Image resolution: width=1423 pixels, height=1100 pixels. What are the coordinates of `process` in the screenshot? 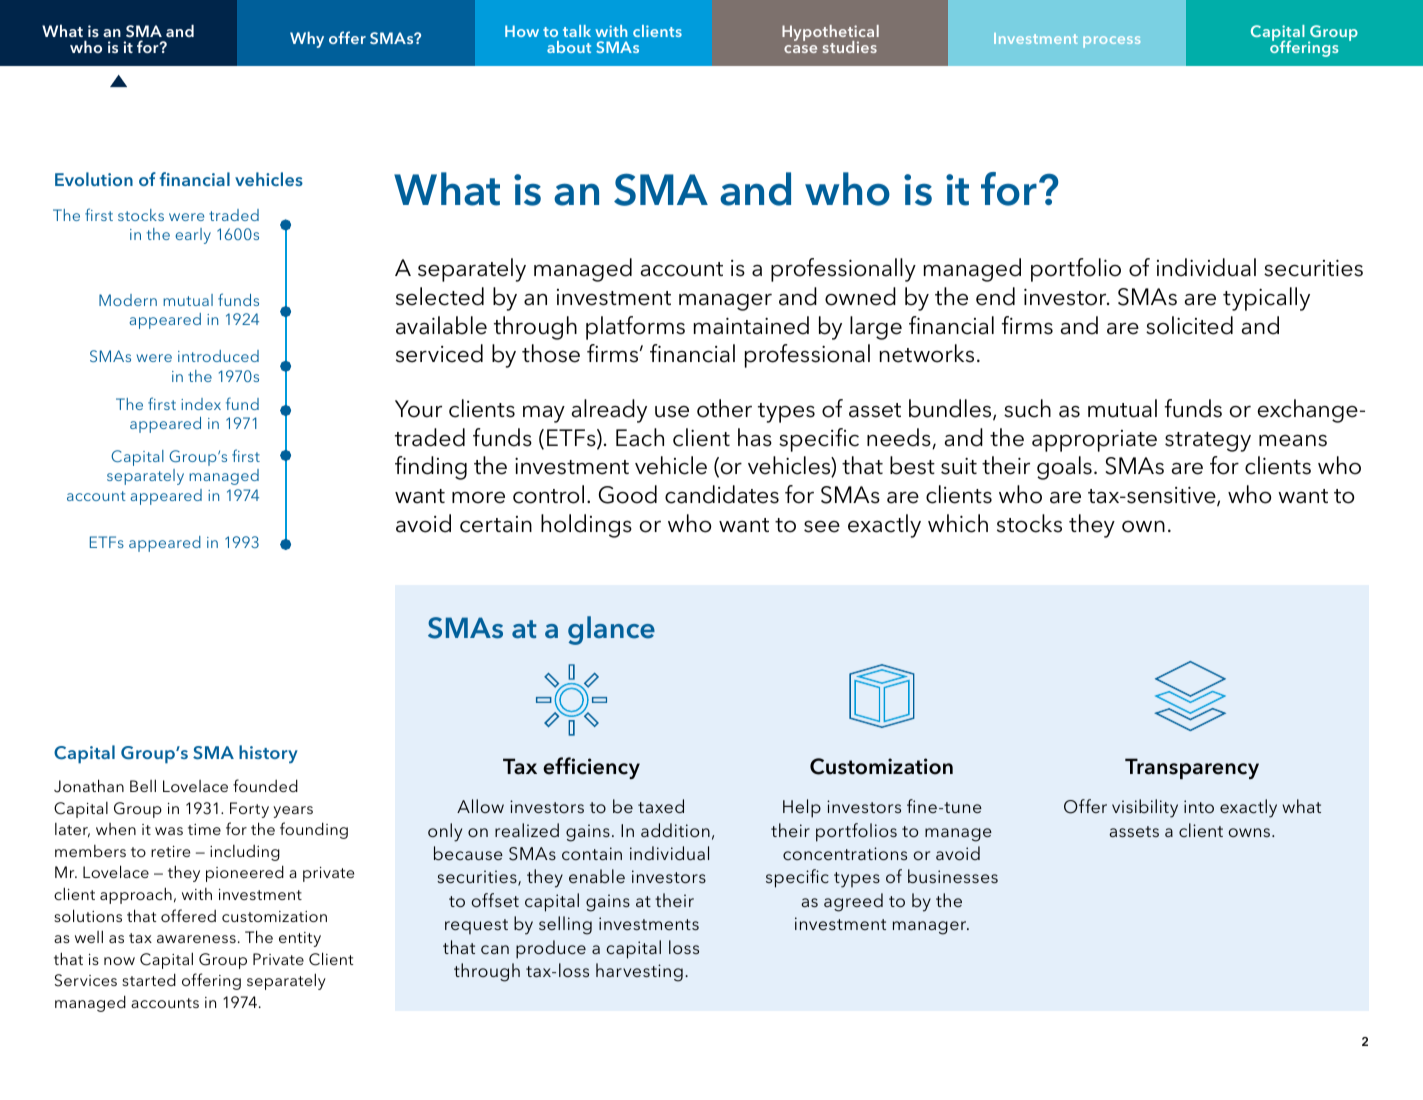 It's located at (1111, 42).
